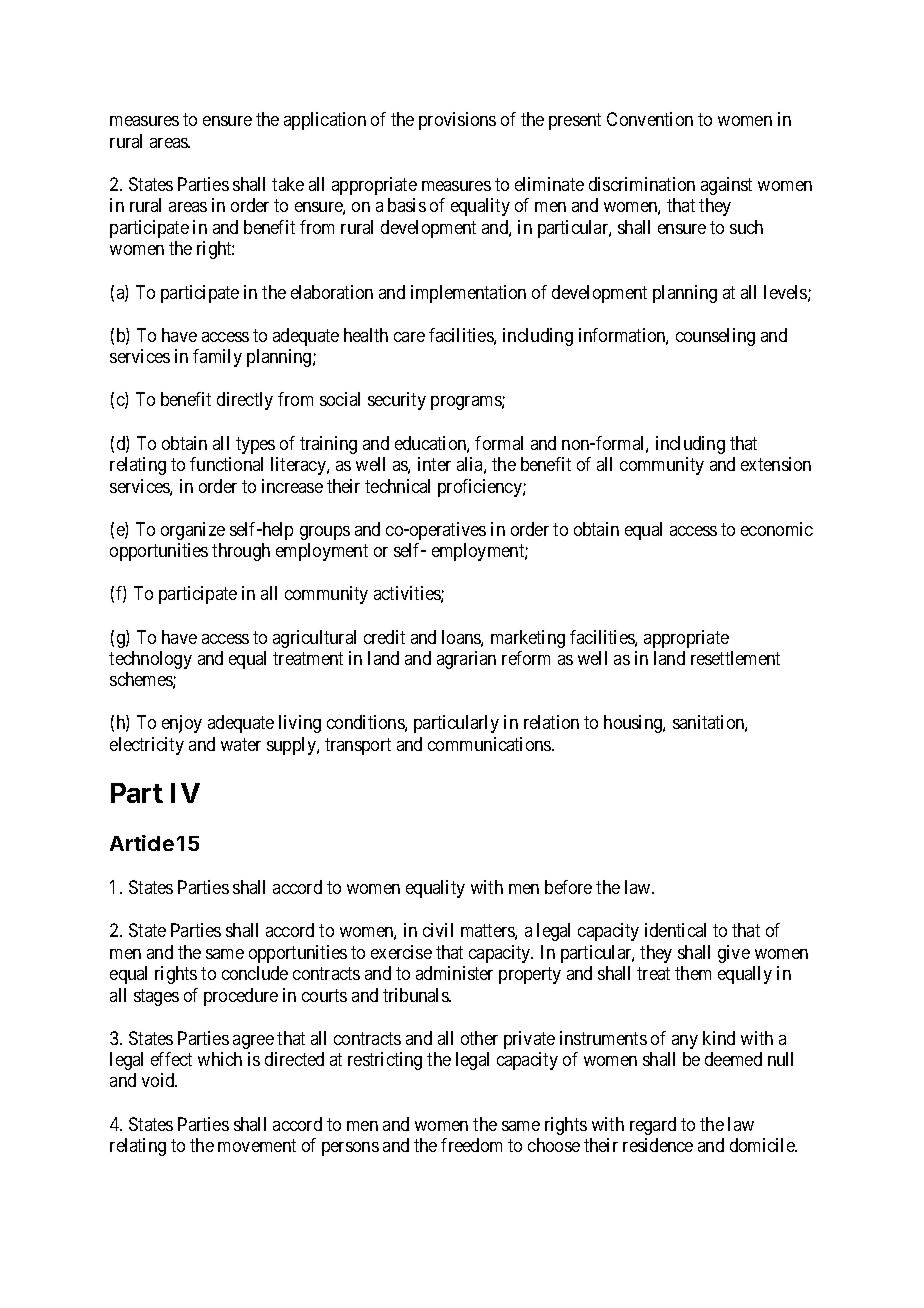 This document has width=924, height=1308. I want to click on provisions, so click(457, 121).
